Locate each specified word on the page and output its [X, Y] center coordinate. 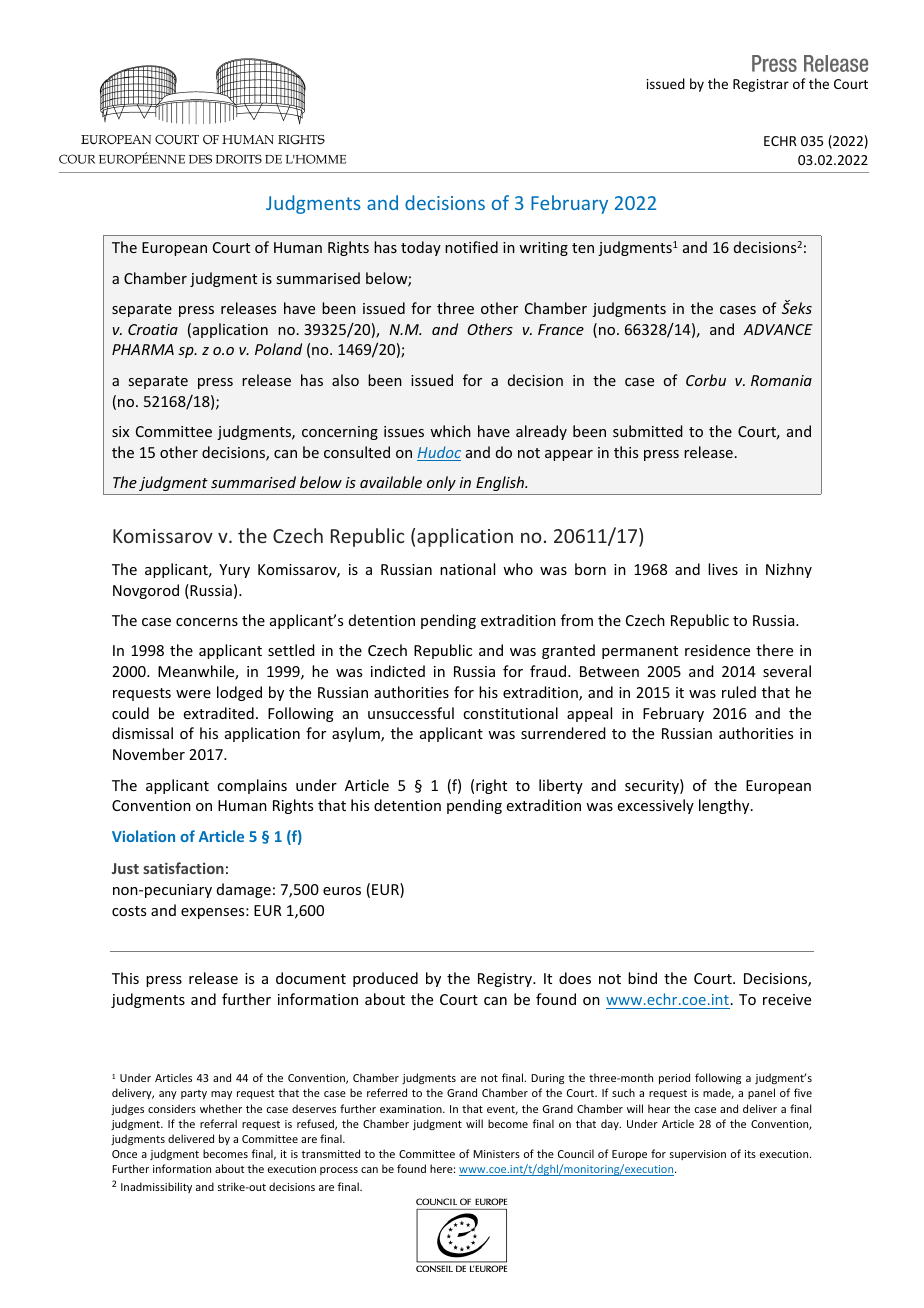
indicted [398, 671]
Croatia [153, 329]
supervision [698, 1155]
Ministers [496, 1154]
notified [471, 247]
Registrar [761, 85]
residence [717, 650]
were [193, 694]
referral [218, 1123]
